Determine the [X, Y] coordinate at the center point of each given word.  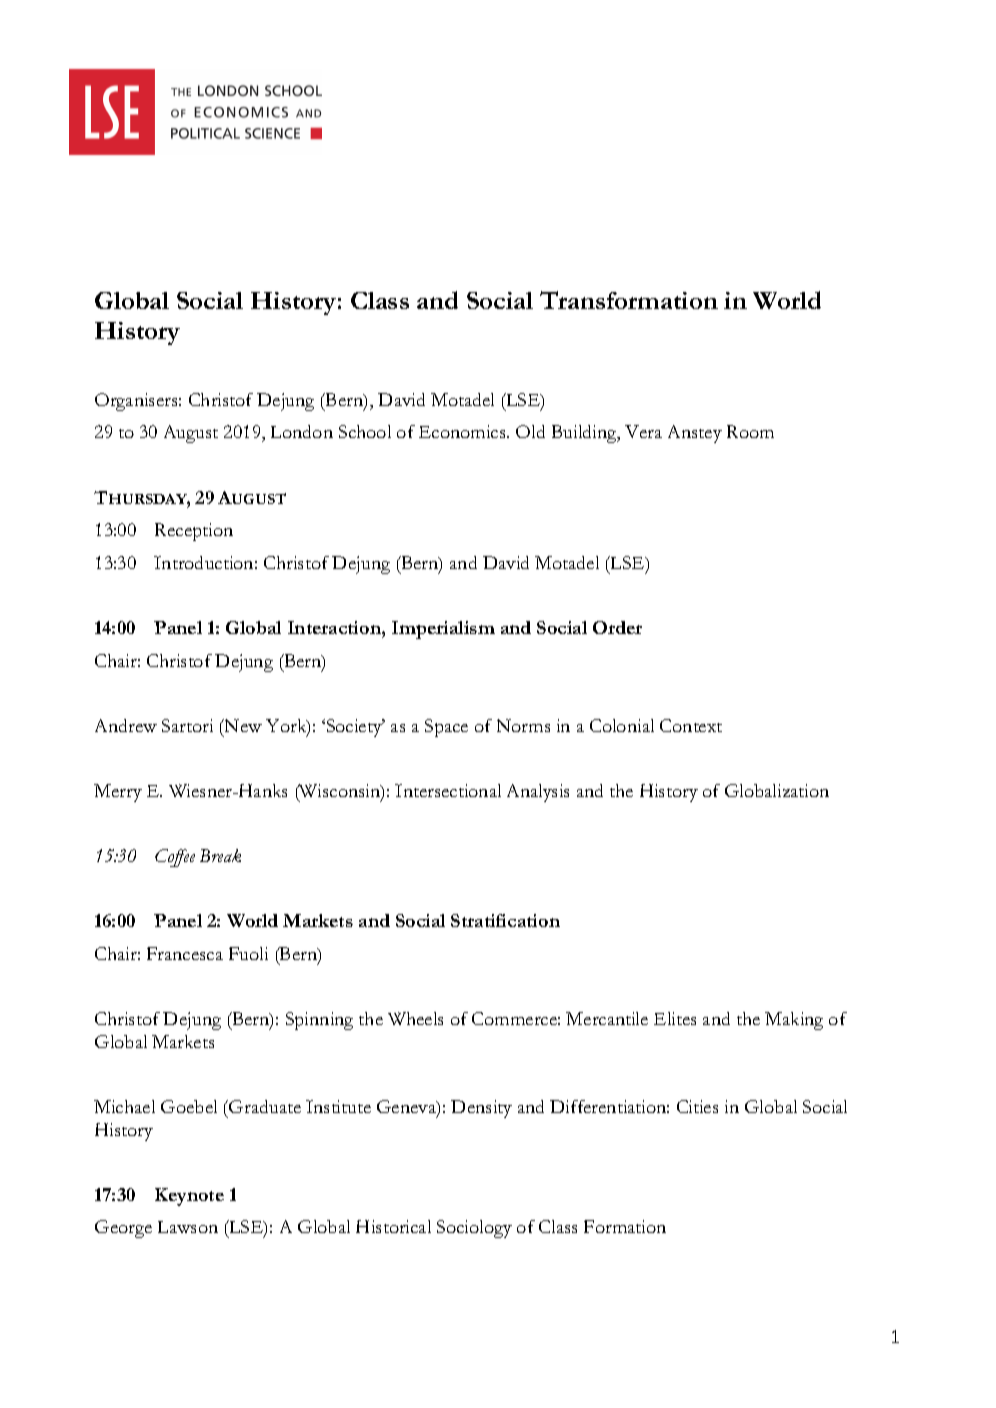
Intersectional [448, 790]
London [302, 431]
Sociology [474, 1229]
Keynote [189, 1197]
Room [750, 431]
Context [691, 725]
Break [220, 855]
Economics [463, 431]
